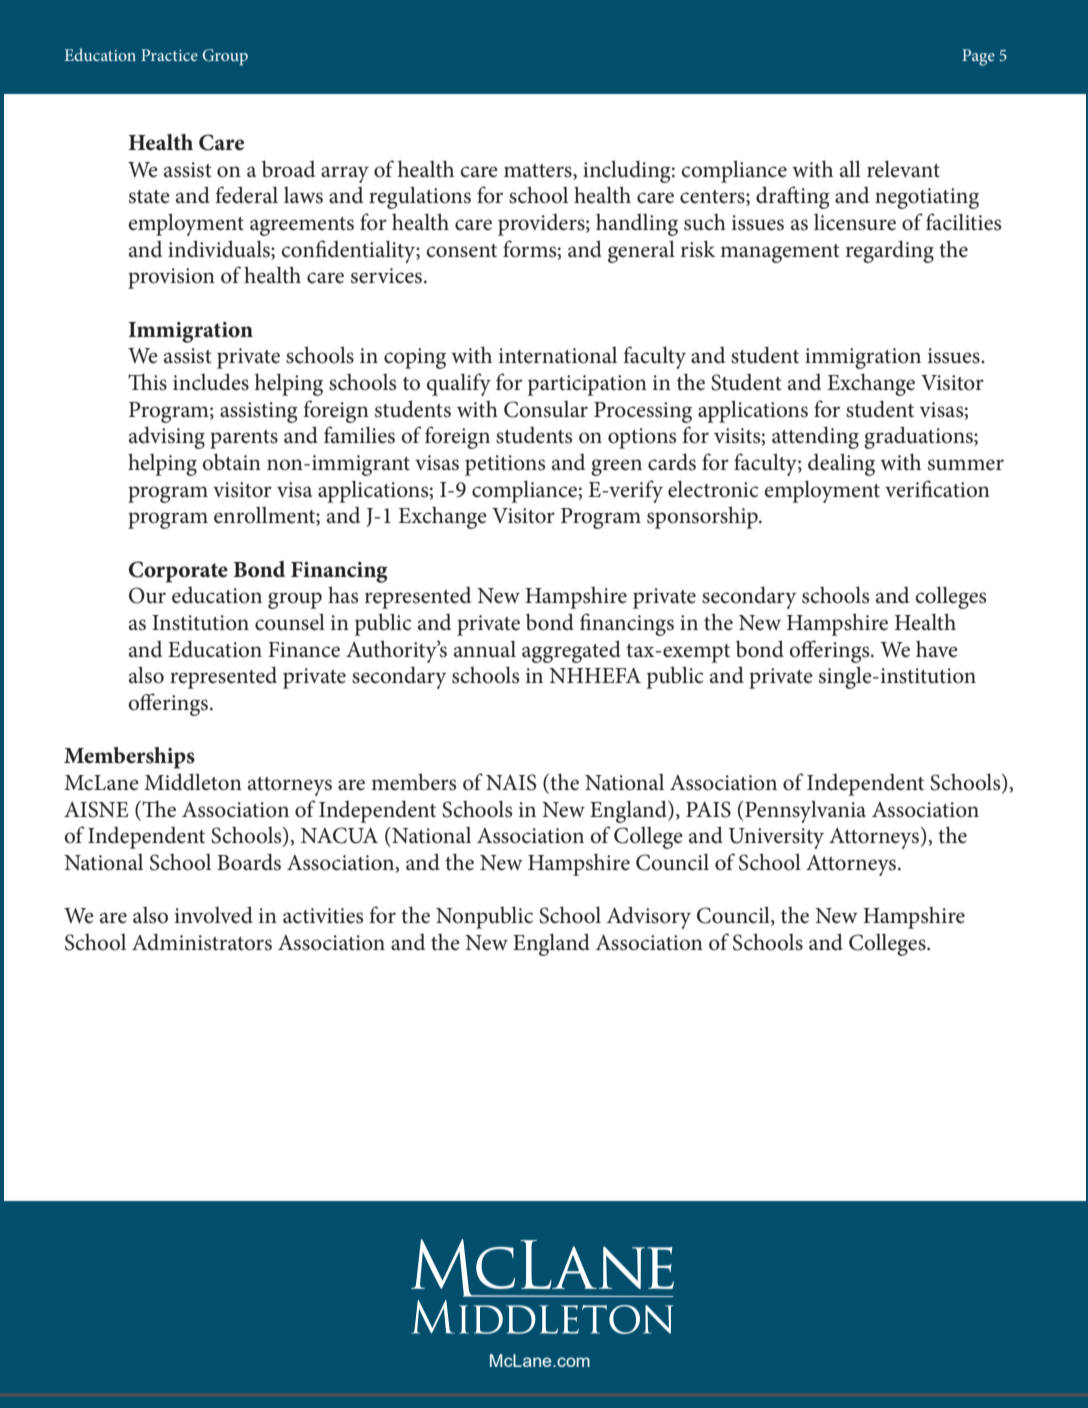  I want to click on Page, so click(978, 57).
